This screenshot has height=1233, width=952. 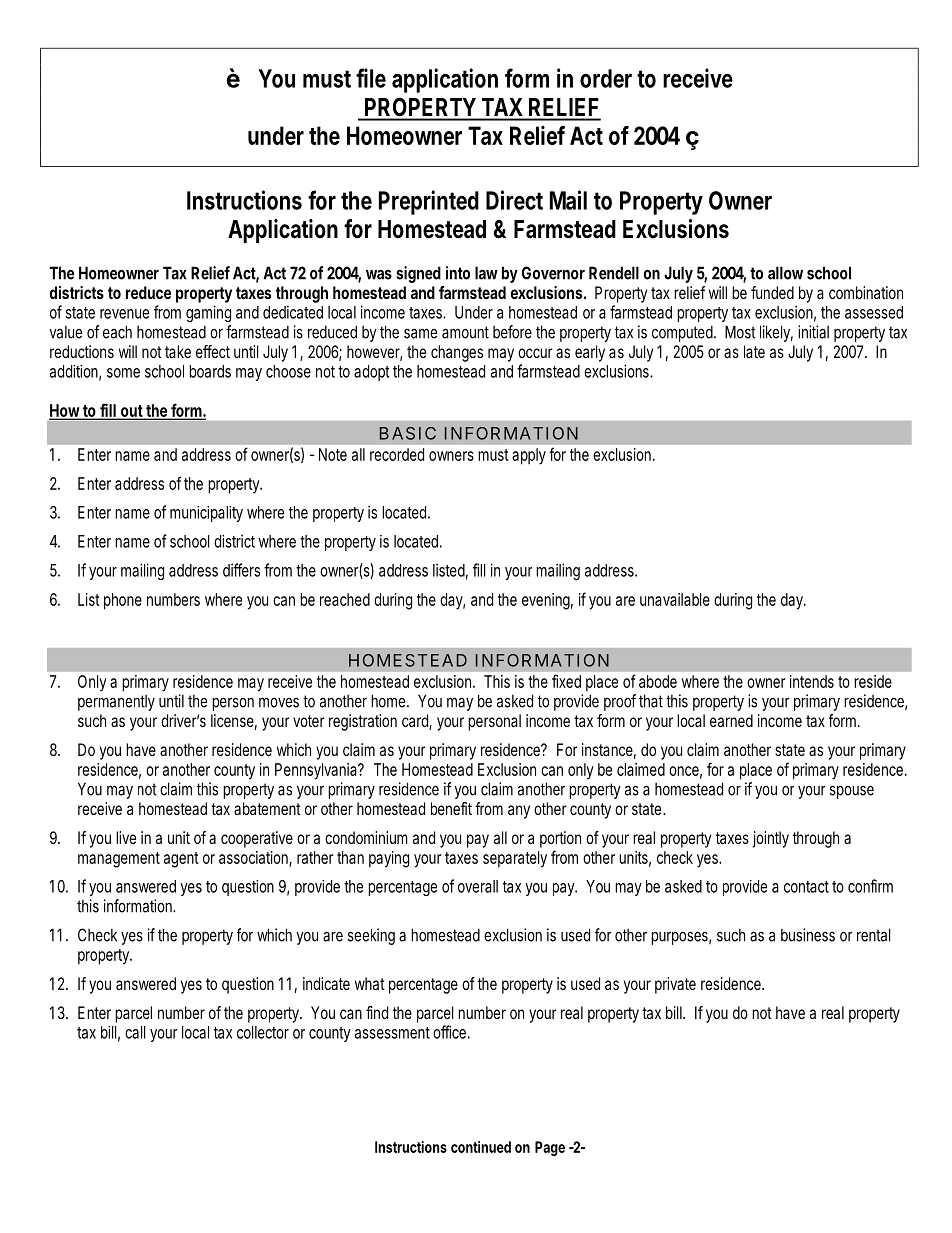 I want to click on spouse, so click(x=852, y=792).
